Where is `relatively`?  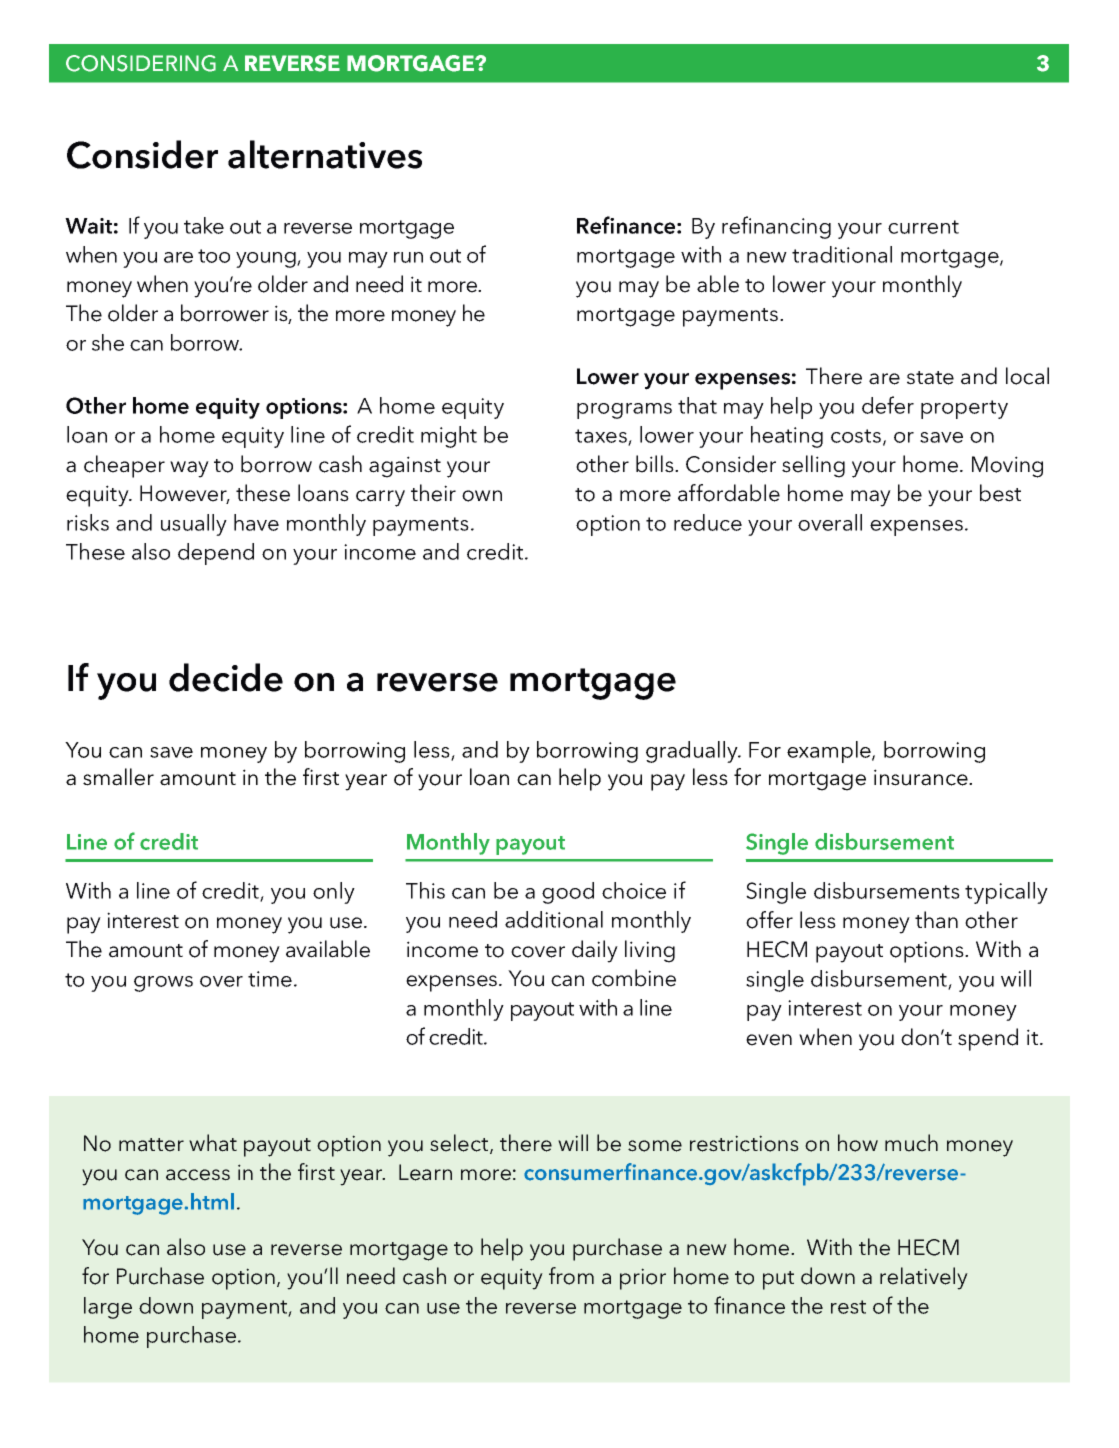 relatively is located at coordinates (924, 1278).
